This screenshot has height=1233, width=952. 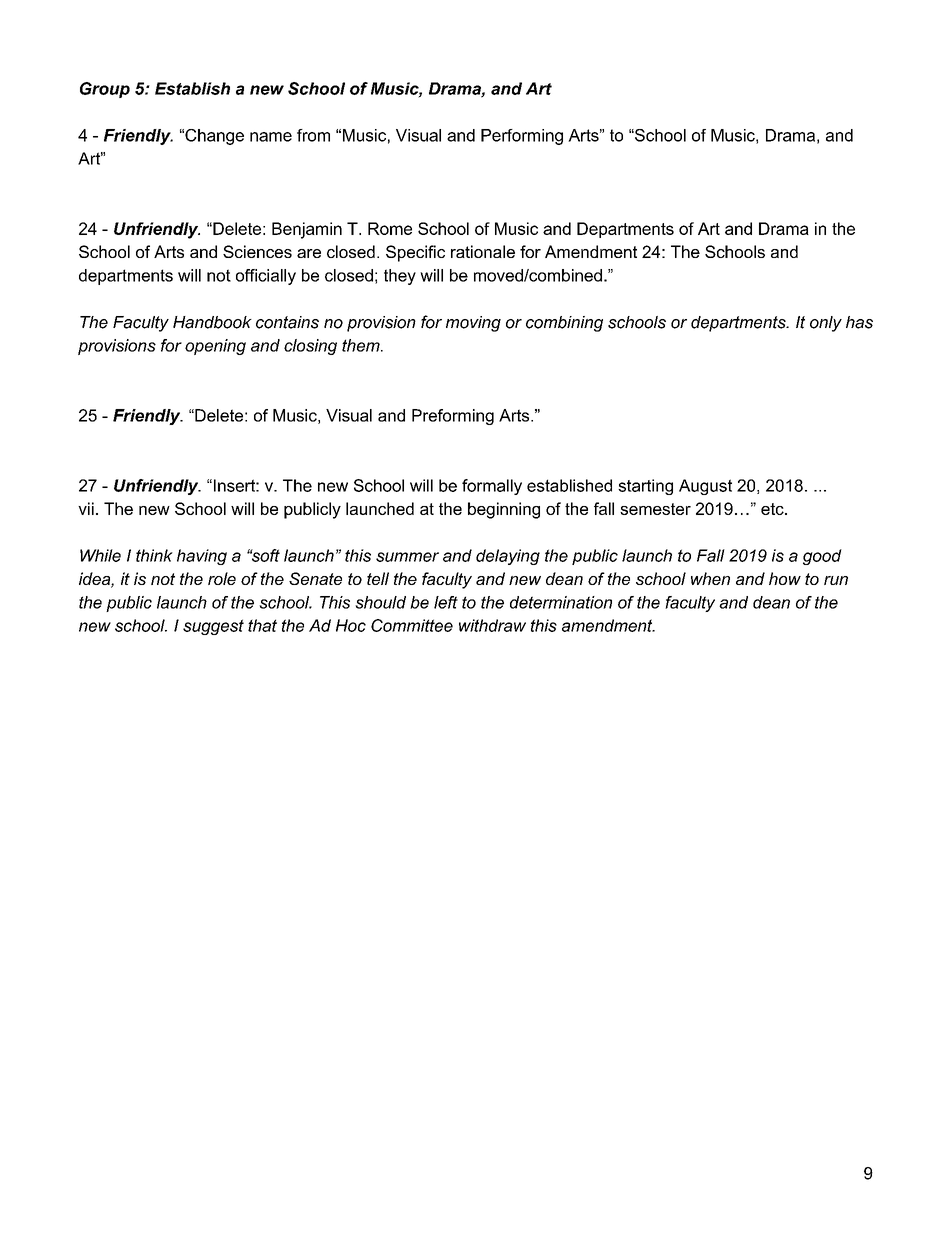 I want to click on August, so click(x=705, y=487).
